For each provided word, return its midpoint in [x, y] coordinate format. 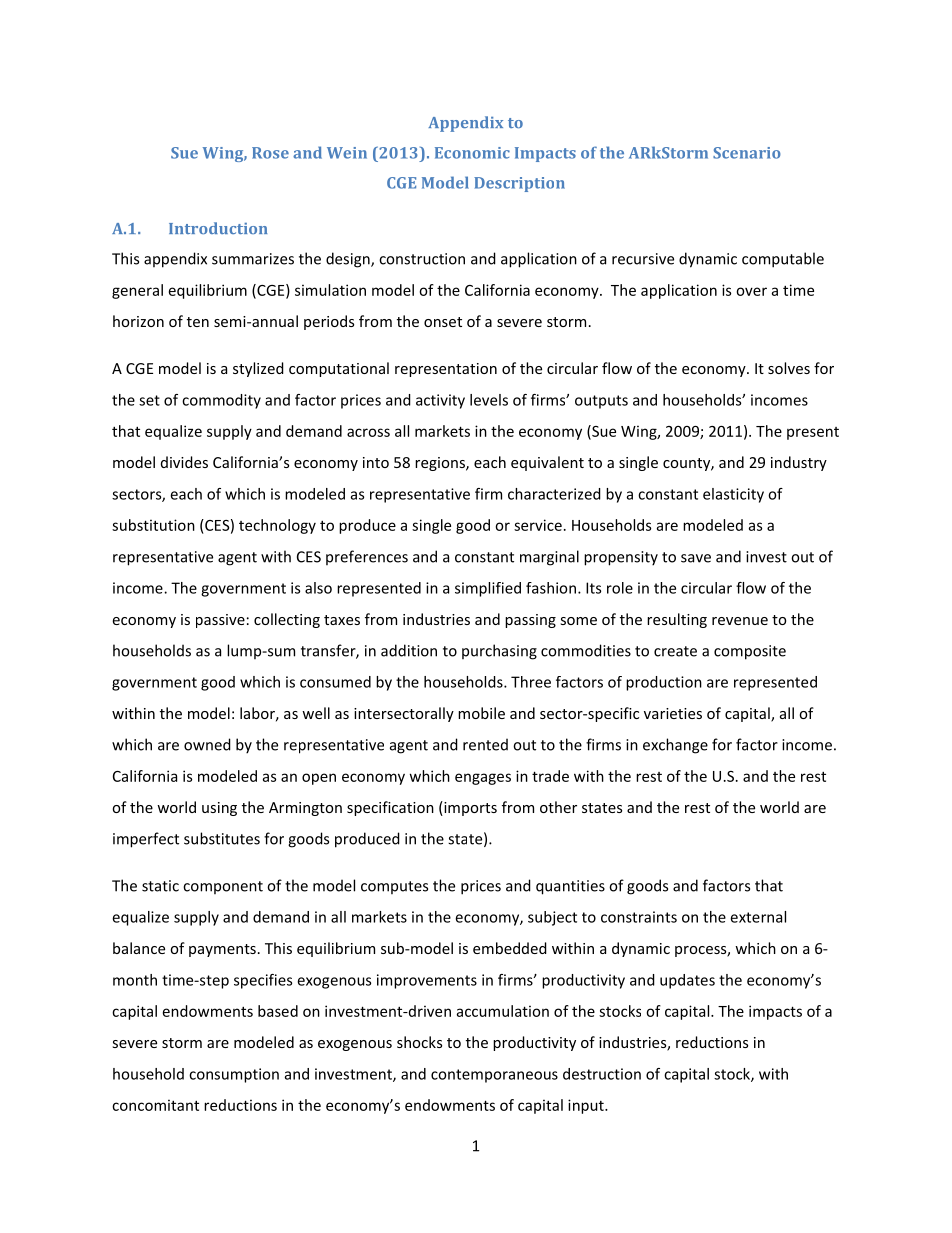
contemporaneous [494, 1076]
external [758, 917]
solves [789, 368]
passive [220, 621]
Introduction [218, 228]
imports [469, 808]
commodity [221, 401]
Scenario [747, 153]
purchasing [499, 652]
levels [489, 400]
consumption [234, 1075]
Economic [472, 153]
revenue [740, 621]
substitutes [222, 838]
